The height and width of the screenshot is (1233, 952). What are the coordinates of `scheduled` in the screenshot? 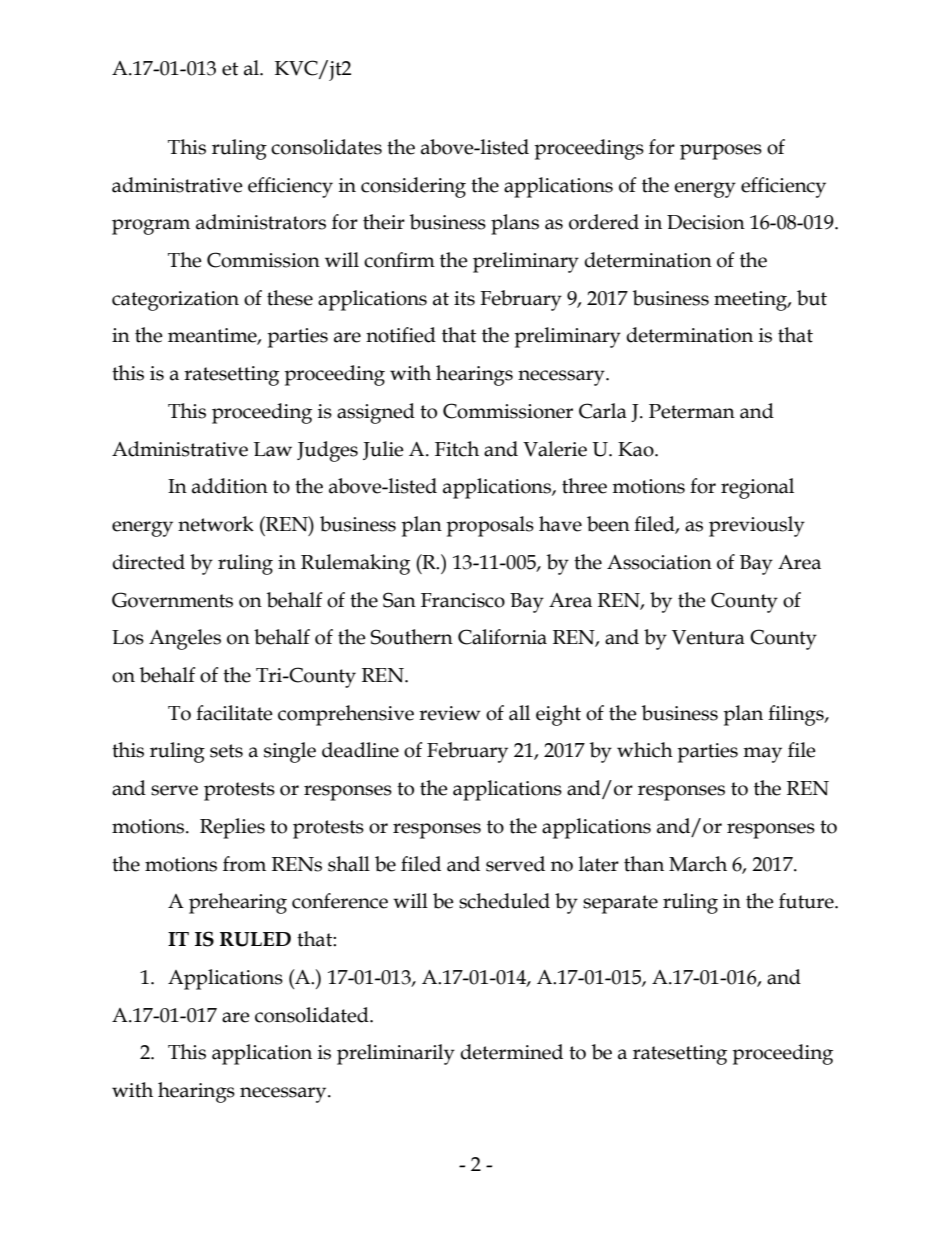 It's located at (504, 901).
